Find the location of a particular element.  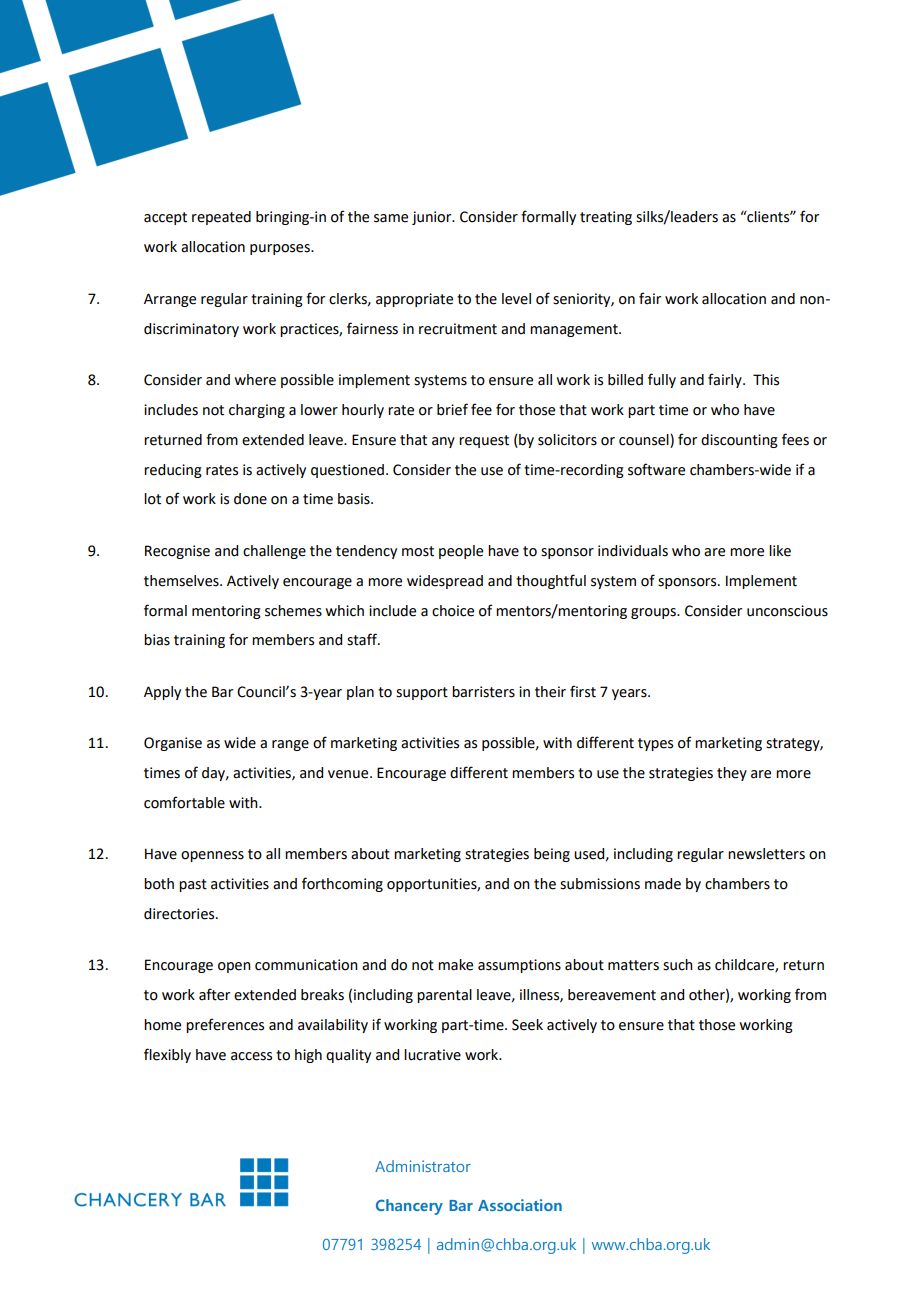

repeated is located at coordinates (221, 218).
